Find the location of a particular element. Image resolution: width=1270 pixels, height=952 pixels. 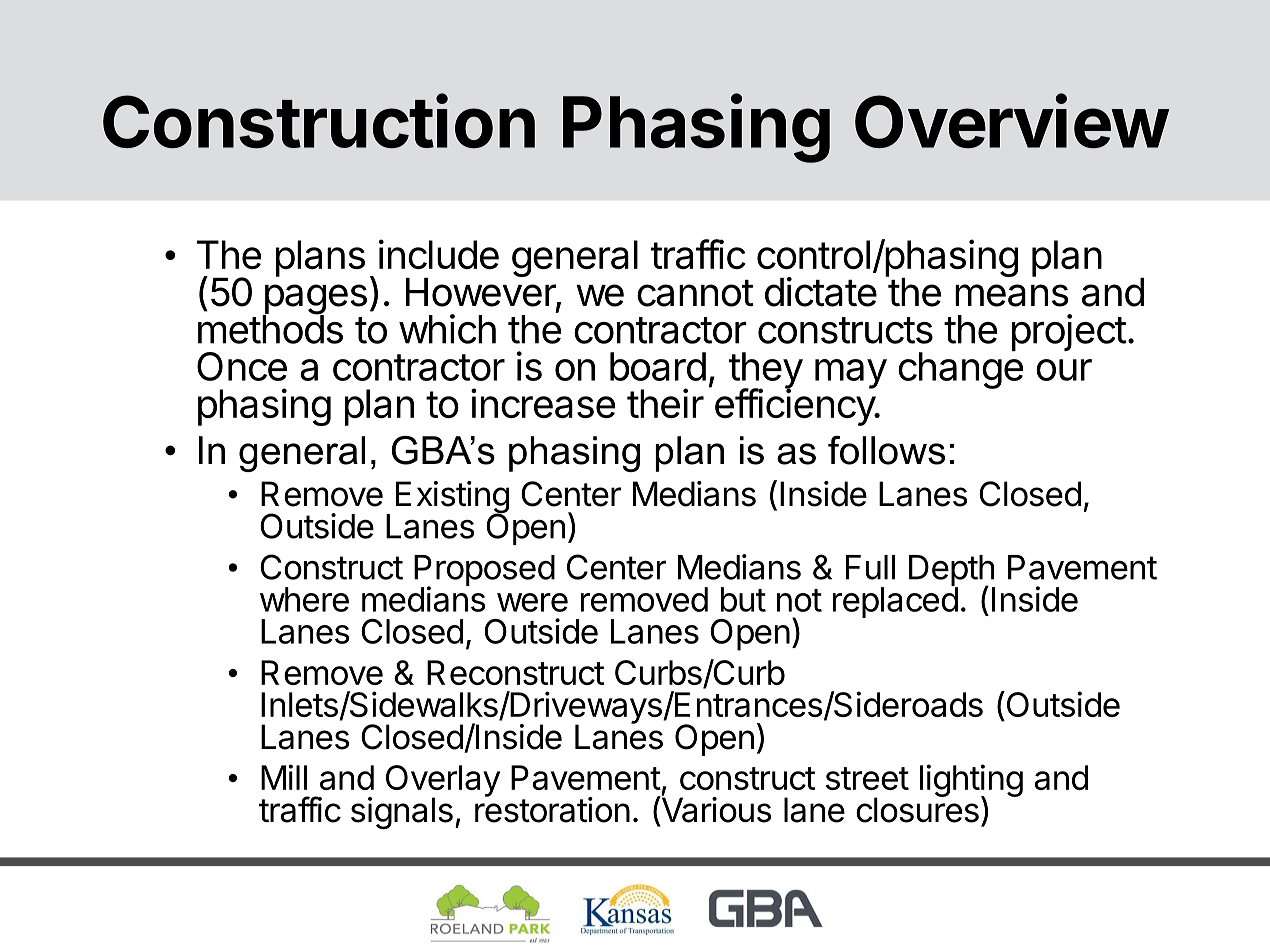

change is located at coordinates (960, 369).
